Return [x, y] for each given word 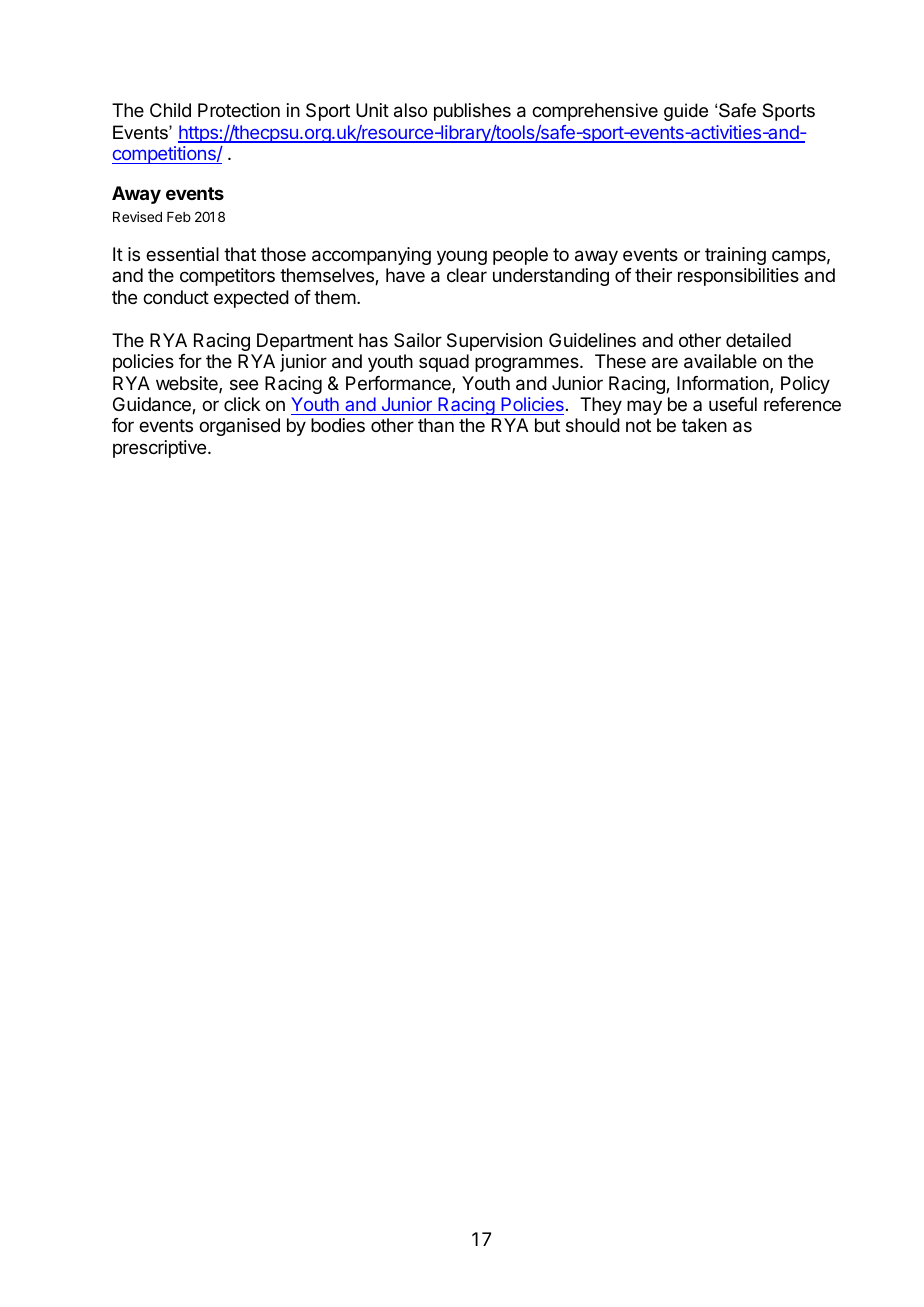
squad [444, 363]
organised [239, 427]
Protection [239, 110]
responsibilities [738, 277]
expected [251, 299]
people [520, 256]
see [244, 384]
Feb [179, 217]
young [462, 257]
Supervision [494, 342]
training [735, 256]
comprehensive [595, 112]
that [240, 254]
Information [723, 383]
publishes [472, 112]
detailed [758, 340]
